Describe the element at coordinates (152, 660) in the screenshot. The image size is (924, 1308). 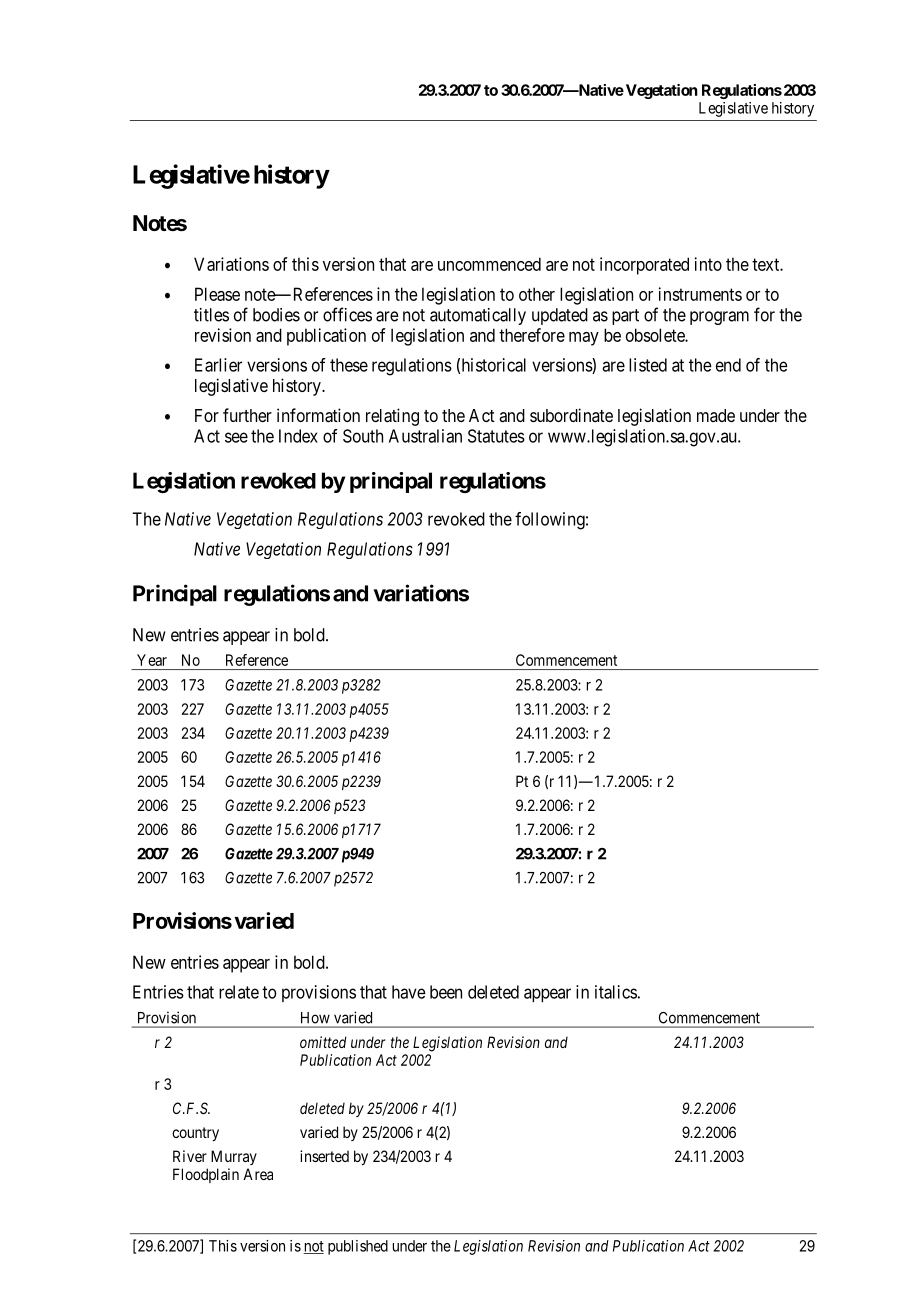
I see `Year` at that location.
